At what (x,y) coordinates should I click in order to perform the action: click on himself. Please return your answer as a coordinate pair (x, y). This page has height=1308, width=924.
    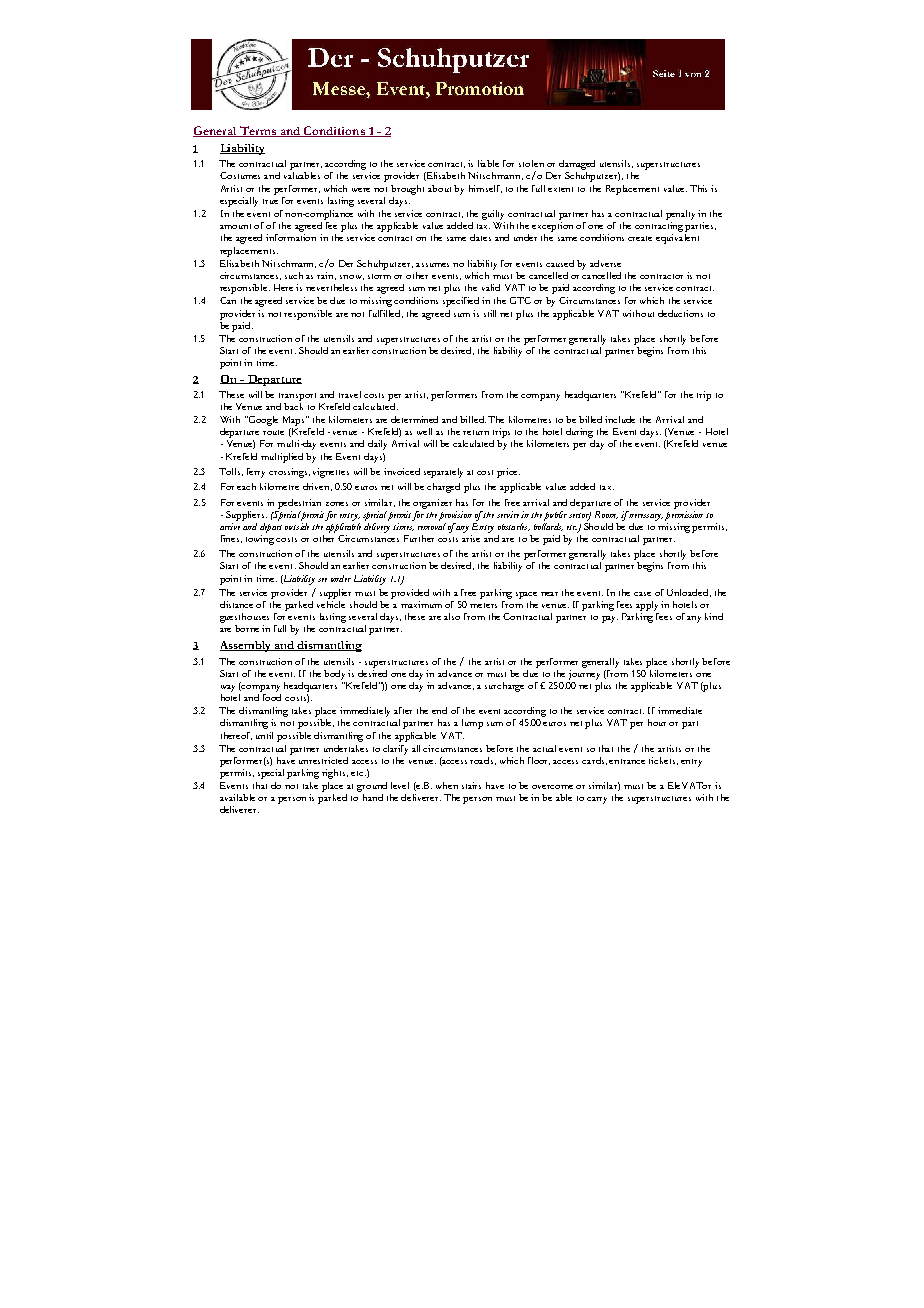
    Looking at the image, I should click on (485, 189).
